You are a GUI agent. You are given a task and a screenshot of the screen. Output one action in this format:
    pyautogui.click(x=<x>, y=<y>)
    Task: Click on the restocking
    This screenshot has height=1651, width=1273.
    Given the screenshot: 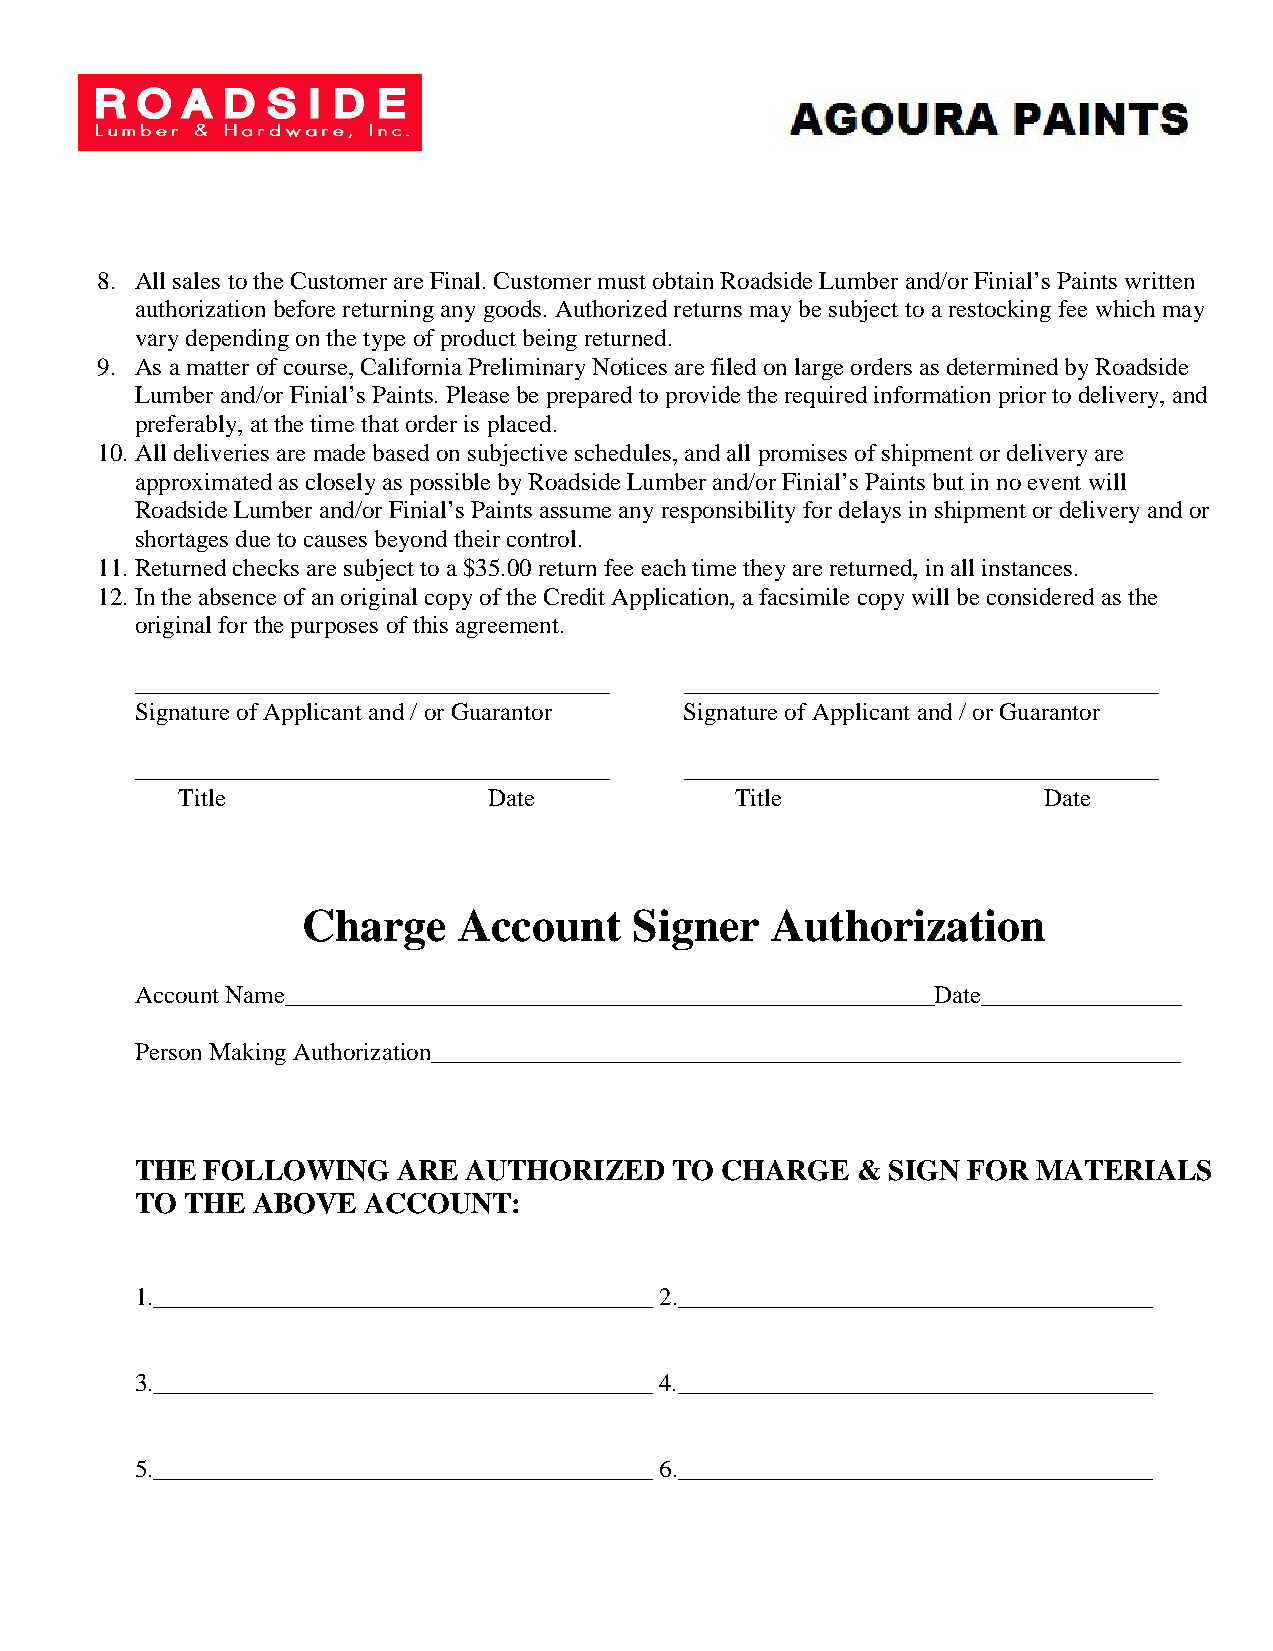 What is the action you would take?
    pyautogui.click(x=1000, y=311)
